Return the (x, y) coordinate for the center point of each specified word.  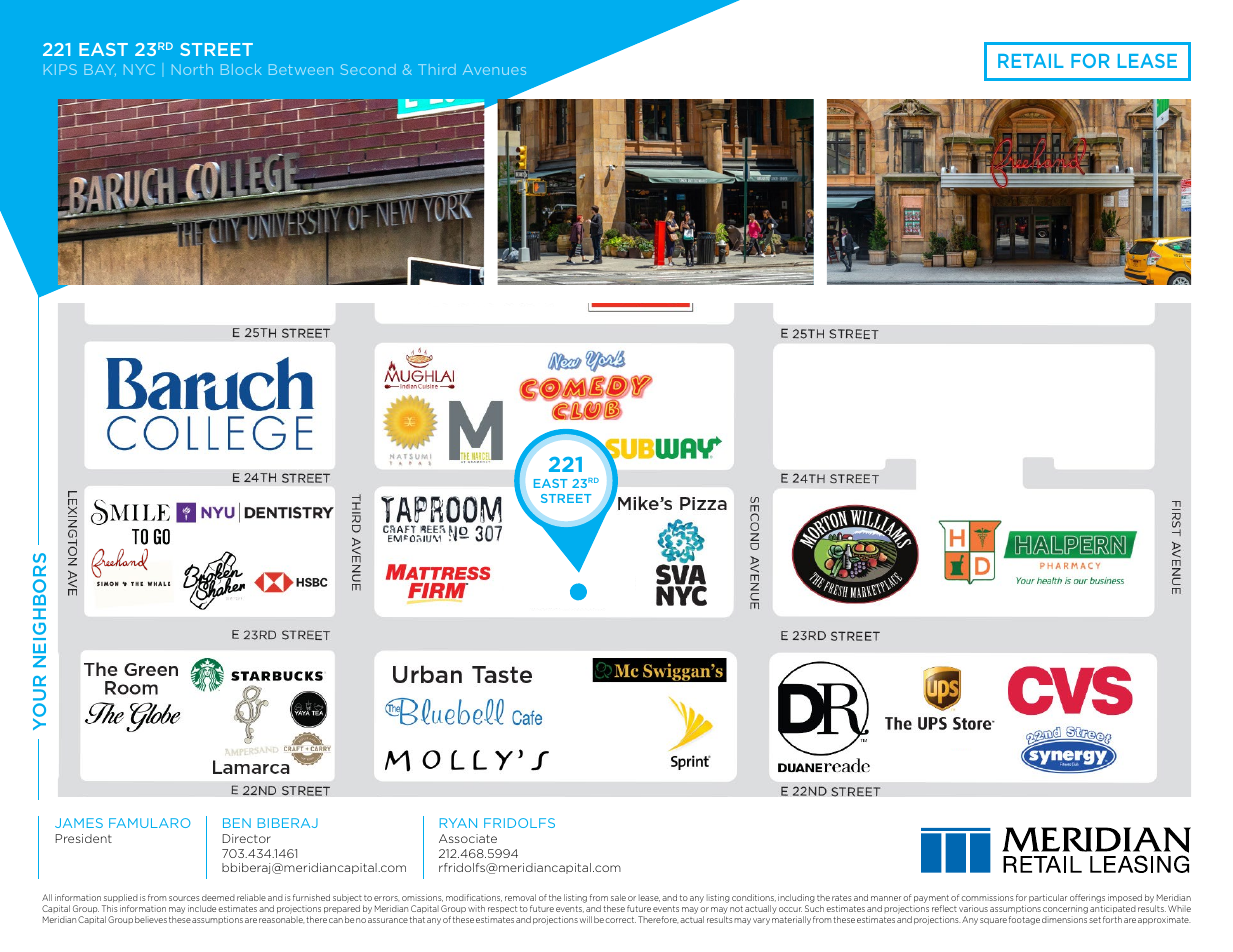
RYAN (458, 823)
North (192, 69)
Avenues (494, 69)
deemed (218, 898)
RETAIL (1031, 61)
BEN (237, 823)
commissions (987, 897)
